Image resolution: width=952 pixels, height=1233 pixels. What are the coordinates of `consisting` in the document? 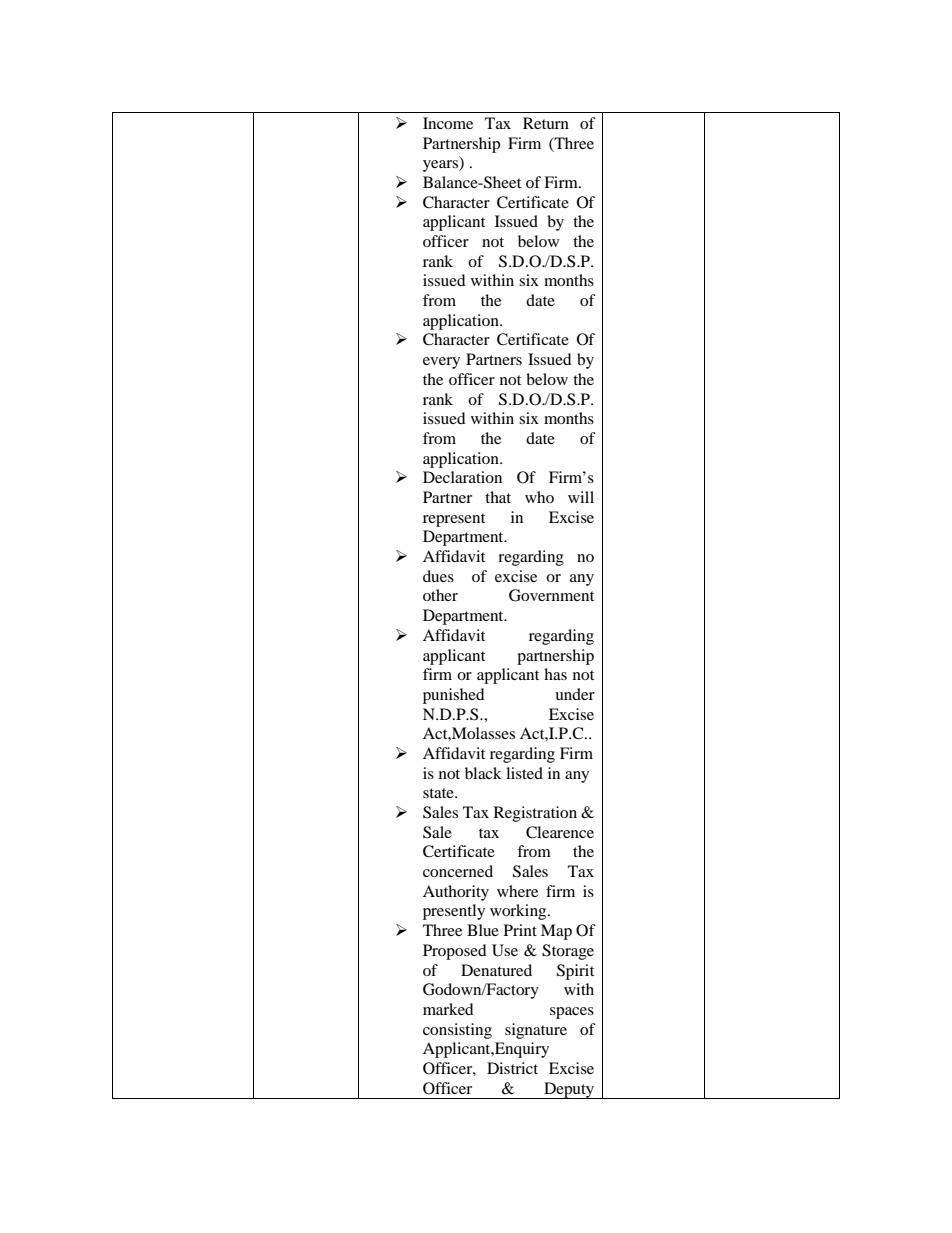 It's located at (457, 1031).
